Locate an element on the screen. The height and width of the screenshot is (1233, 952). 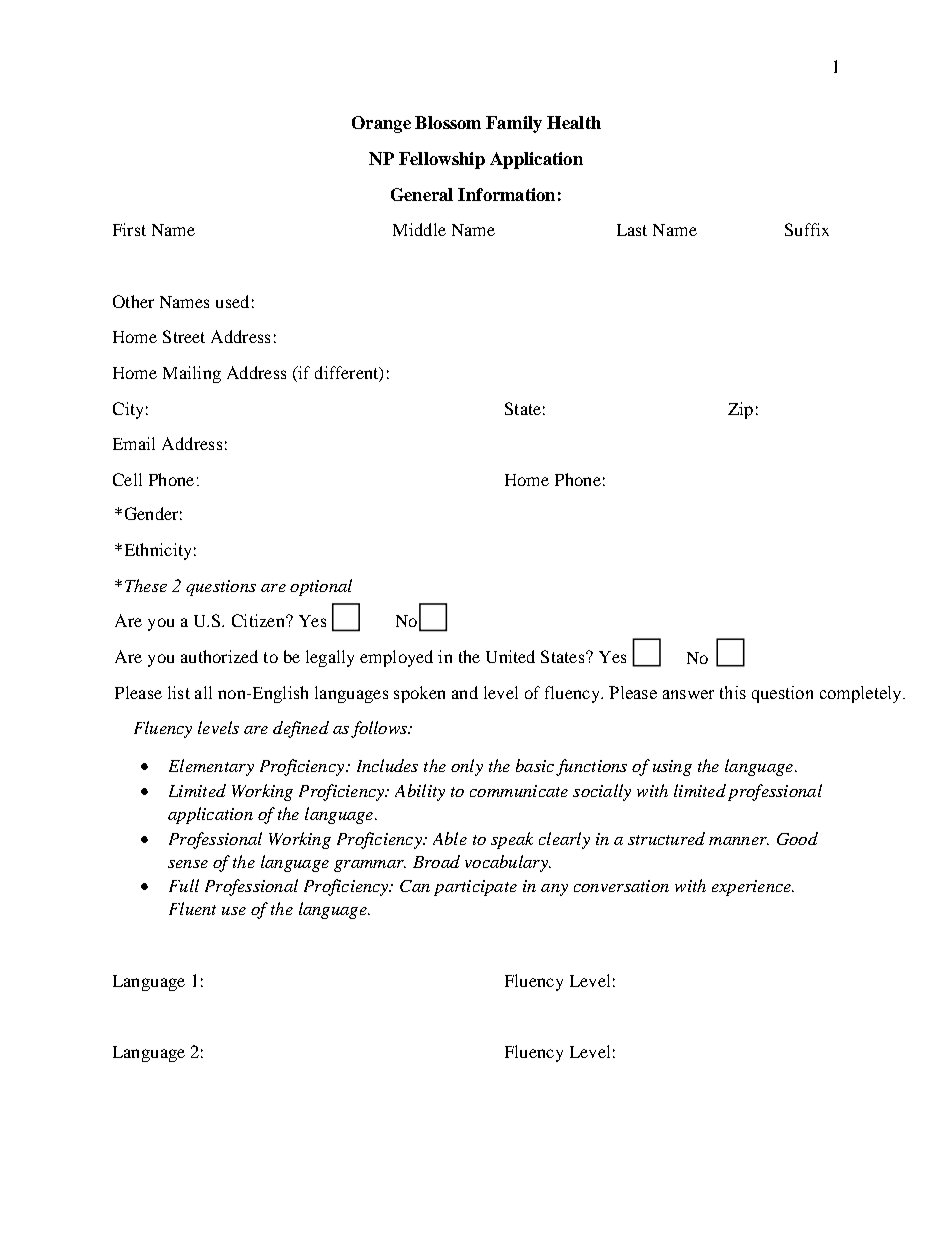
Zip is located at coordinates (740, 410).
